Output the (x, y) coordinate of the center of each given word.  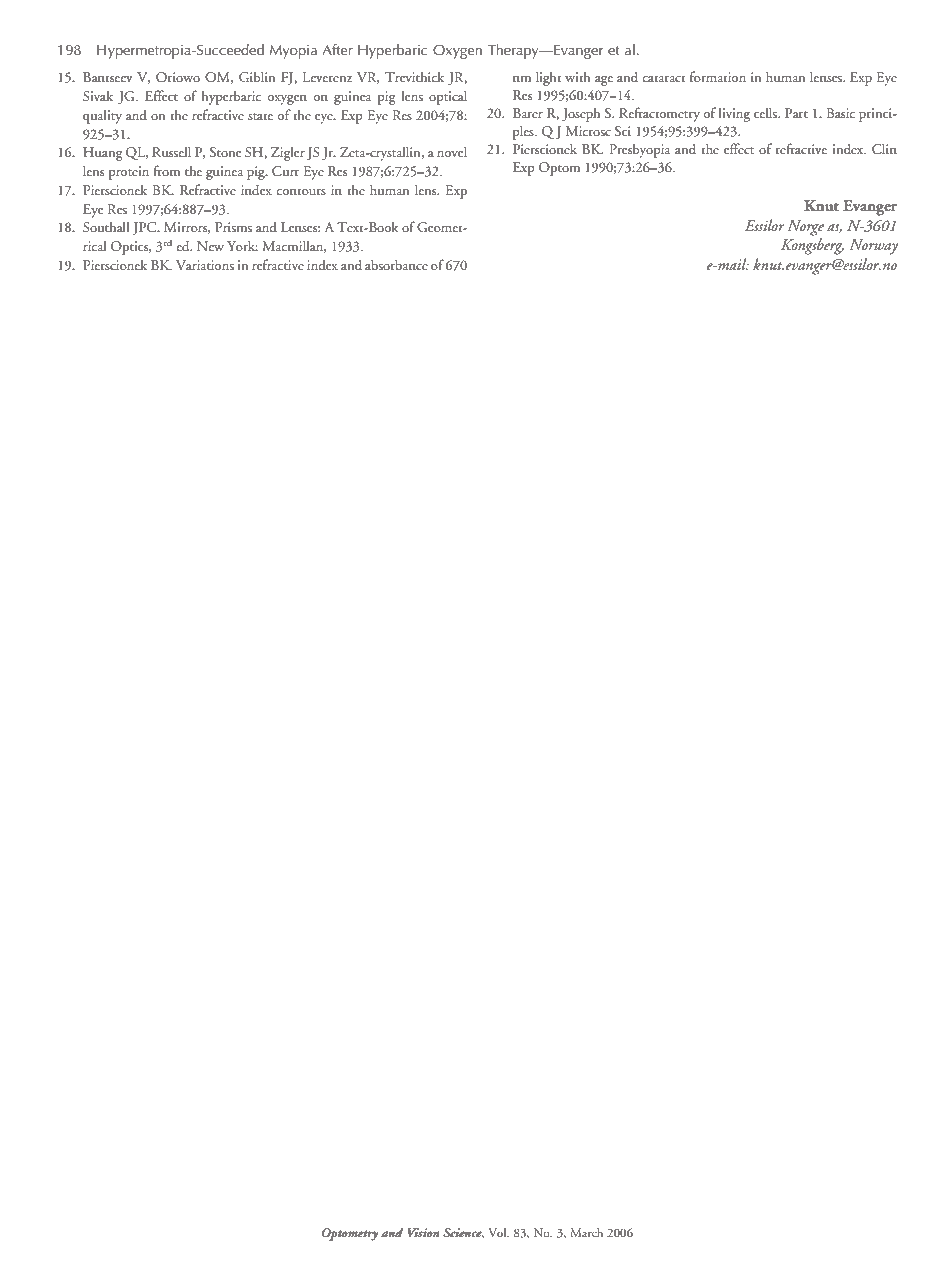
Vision (423, 1232)
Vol (498, 1232)
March (586, 1232)
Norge (805, 228)
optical (448, 97)
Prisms (233, 227)
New (210, 246)
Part (796, 113)
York (242, 245)
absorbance (396, 264)
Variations (205, 265)
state (260, 116)
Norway (873, 247)
